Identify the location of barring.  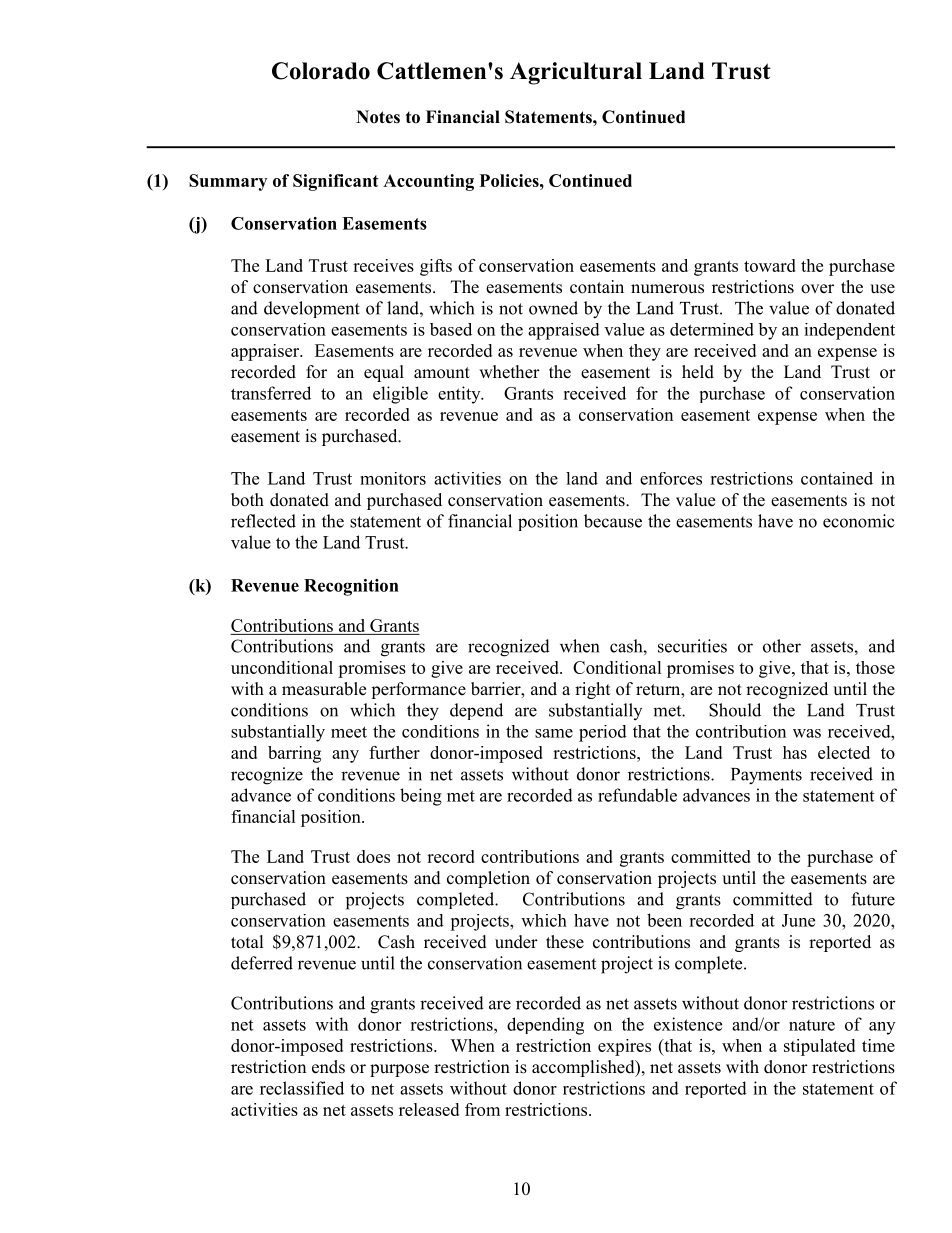
(294, 754).
